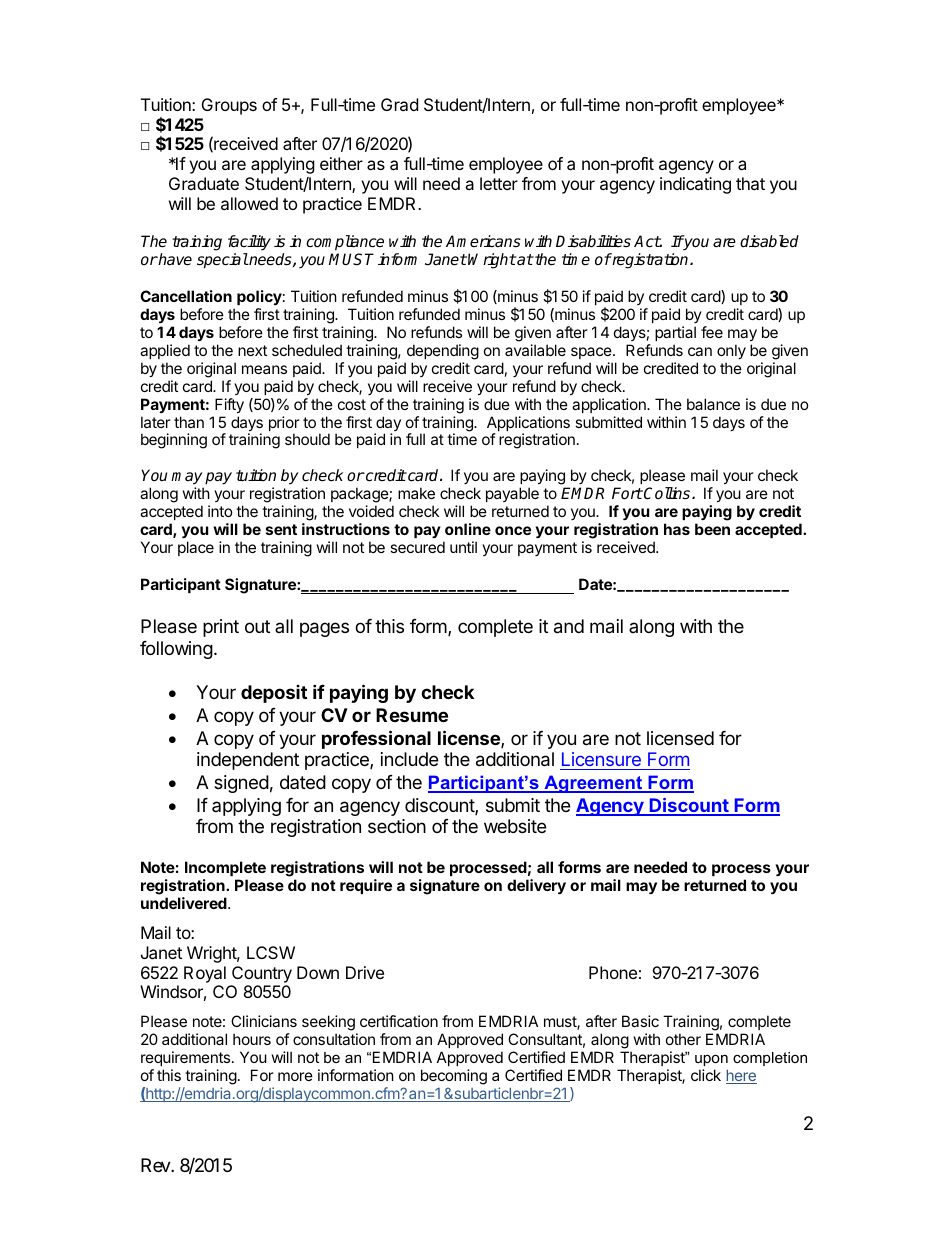  I want to click on indicating, so click(695, 185).
